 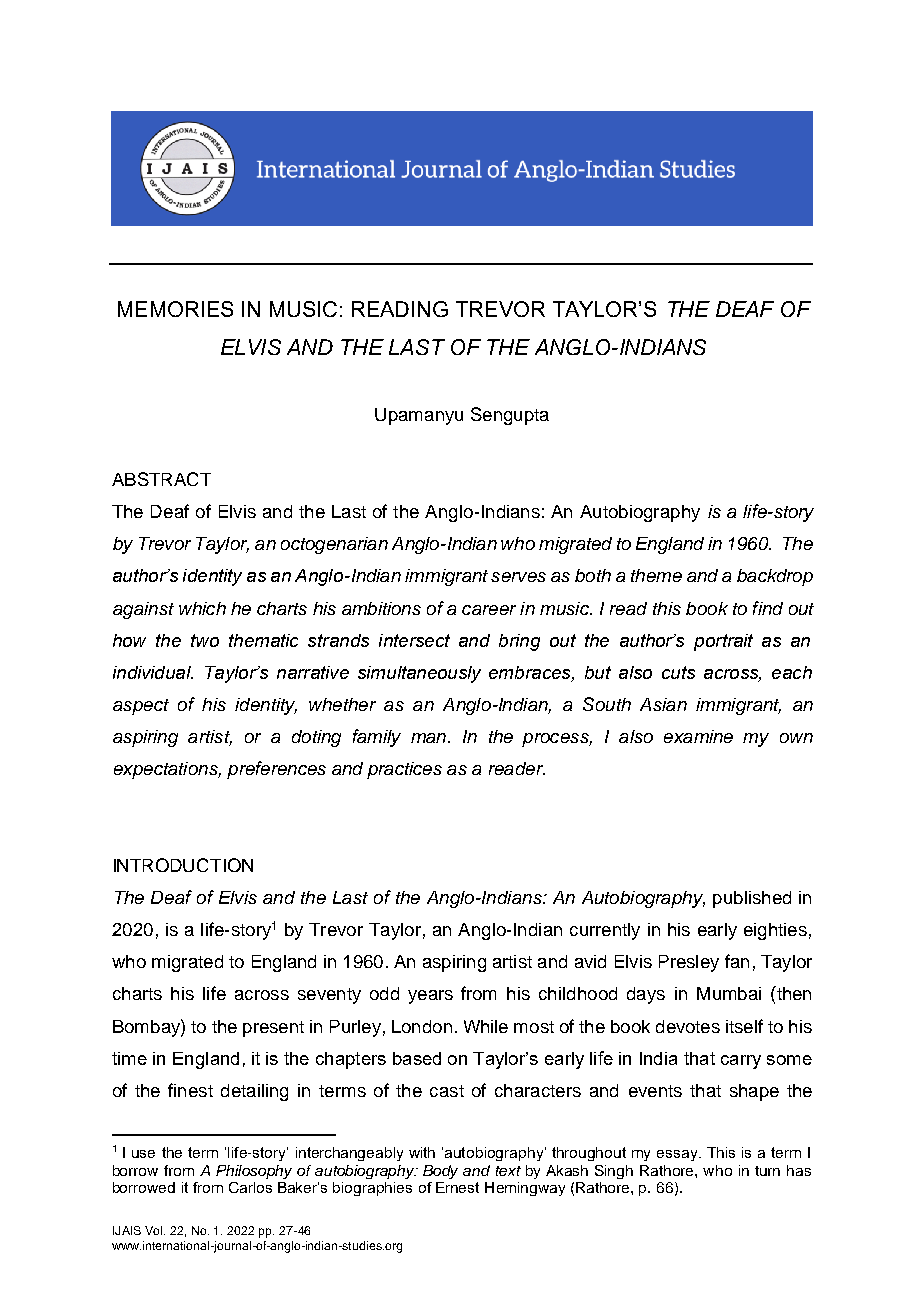 I want to click on INTRODUCTION, so click(x=183, y=865).
